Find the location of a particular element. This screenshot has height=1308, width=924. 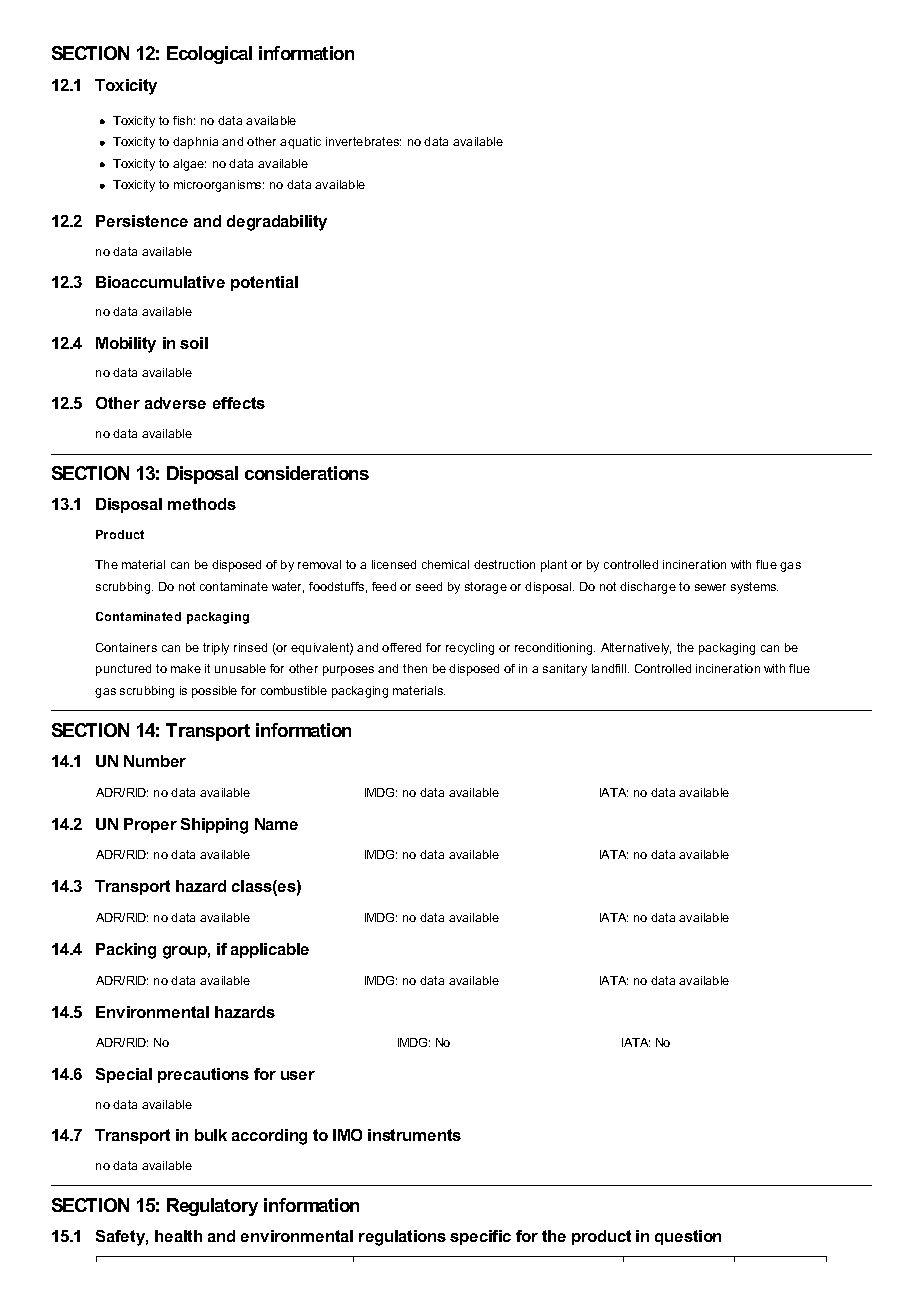

recycling is located at coordinates (470, 649).
